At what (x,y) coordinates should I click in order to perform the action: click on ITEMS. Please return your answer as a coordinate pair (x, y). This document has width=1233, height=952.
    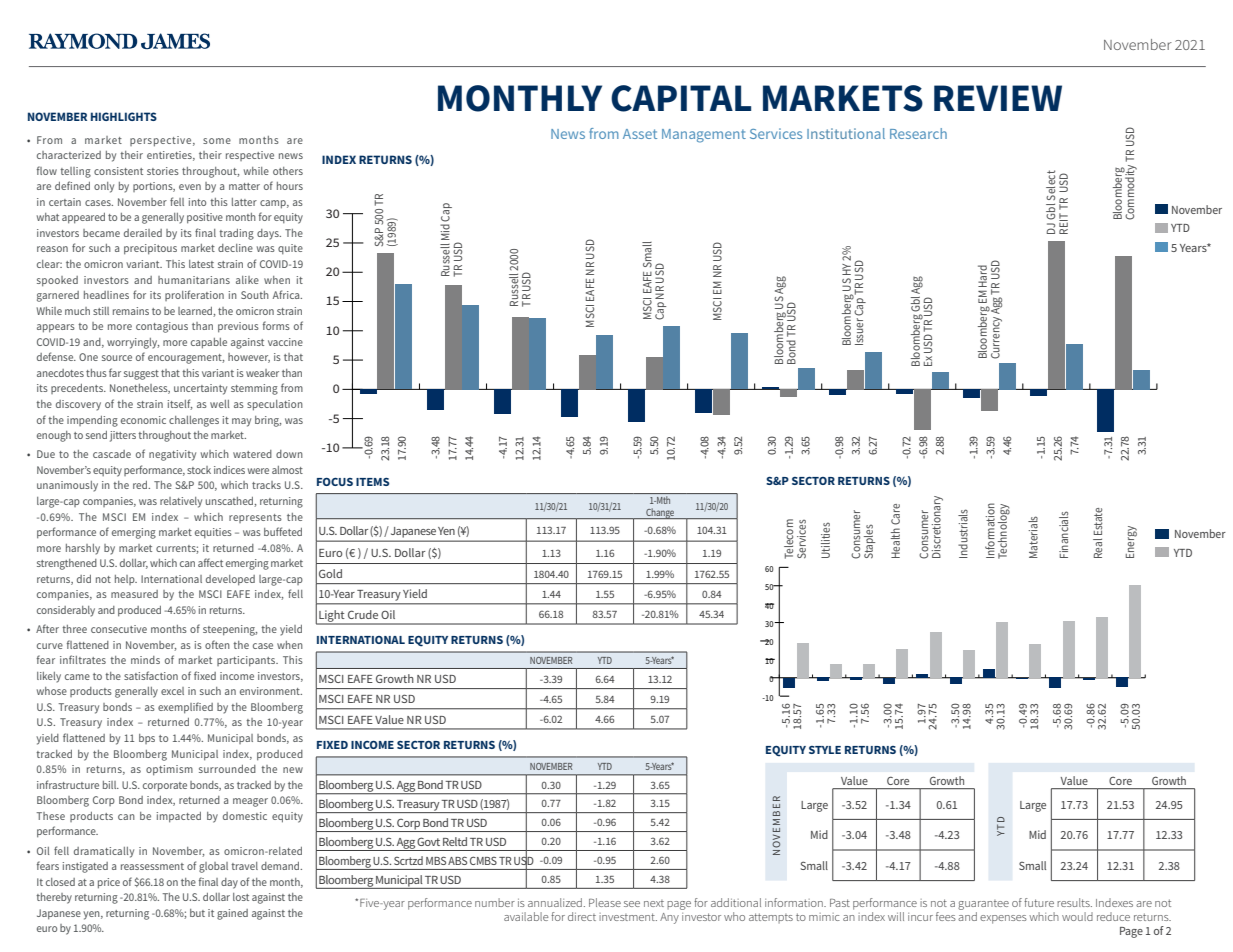
    Looking at the image, I should click on (373, 482).
